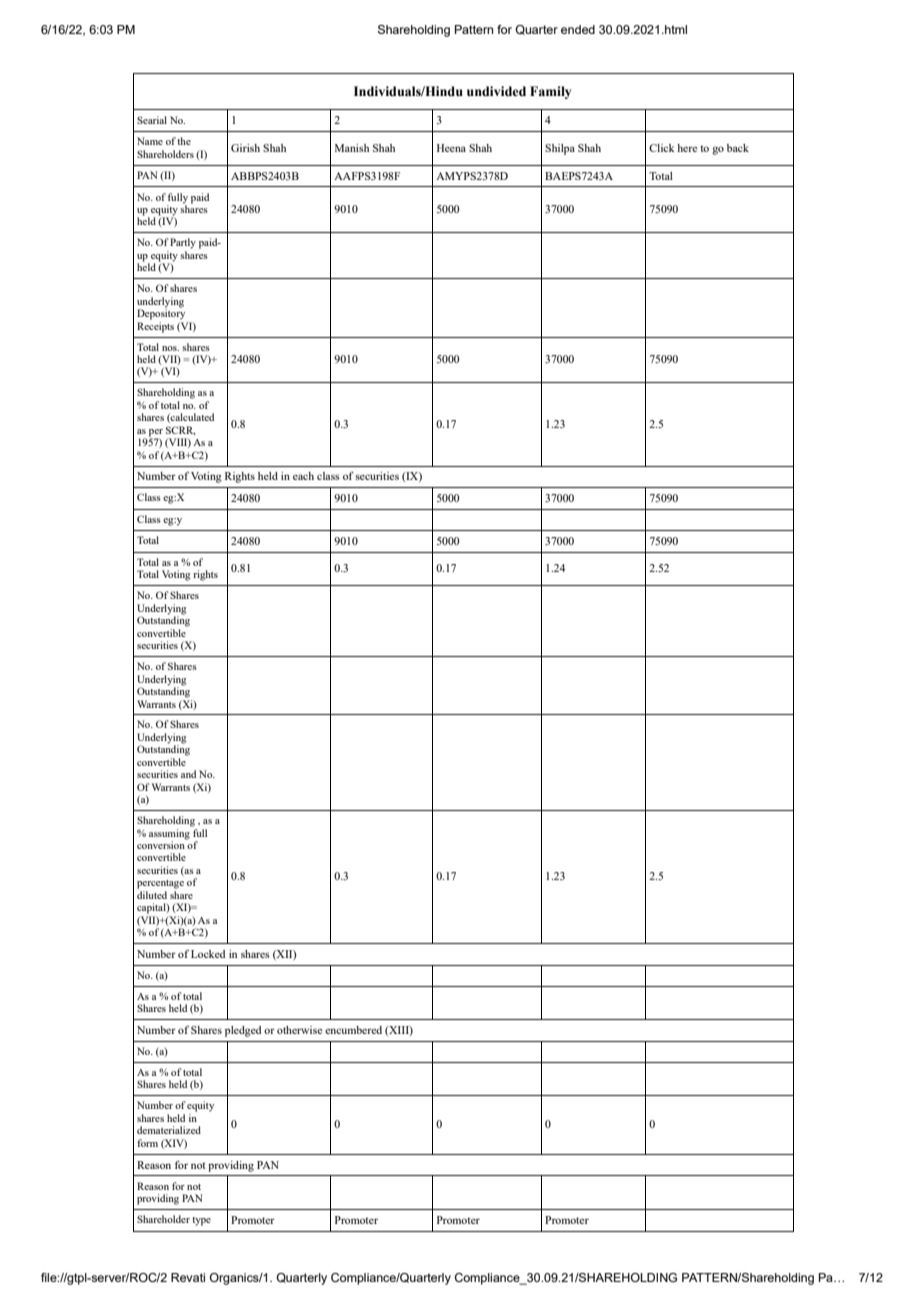 Image resolution: width=924 pixels, height=1308 pixels. Describe the element at coordinates (150, 141) in the image. I see `Name` at that location.
